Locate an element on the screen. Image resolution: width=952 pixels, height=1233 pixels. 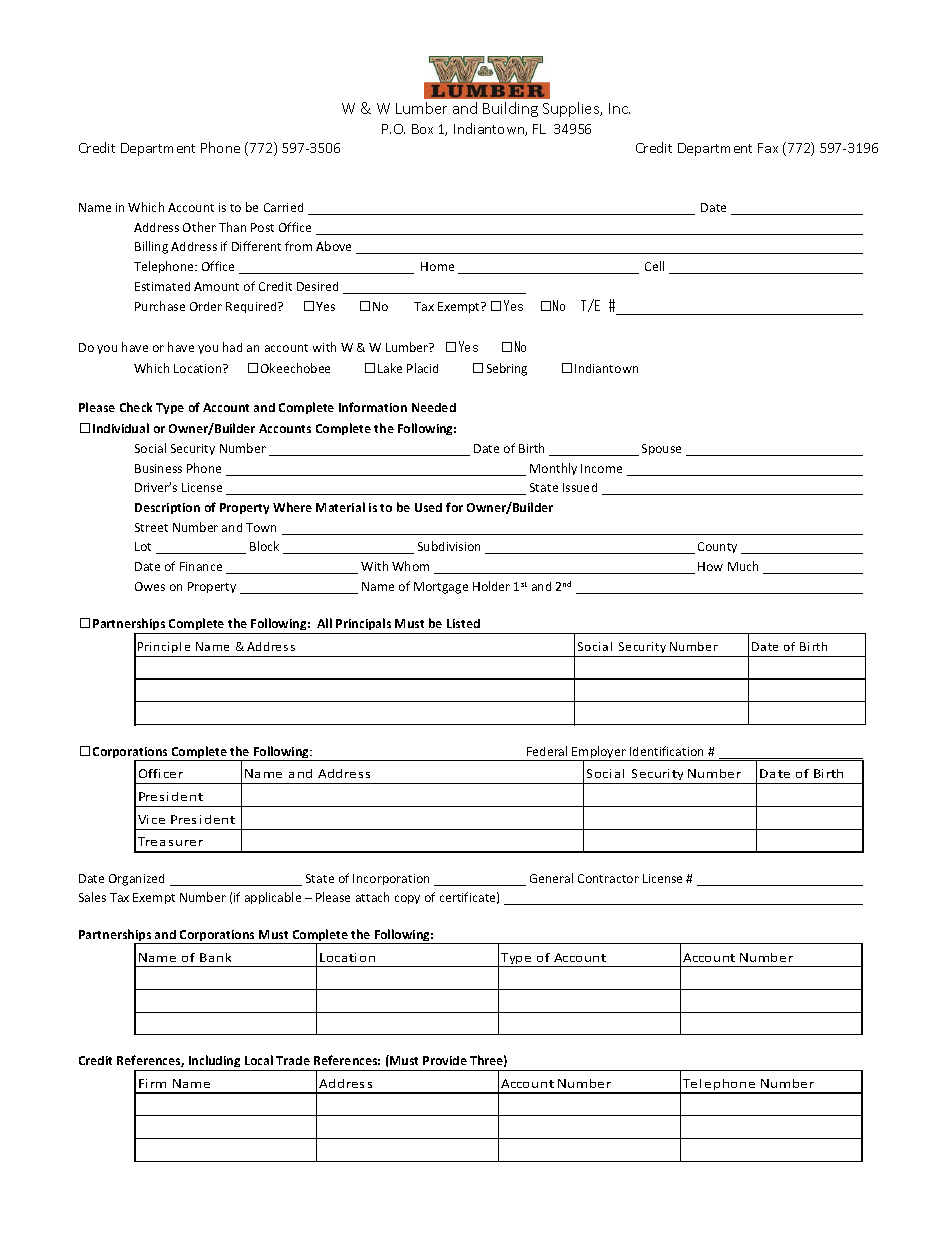
Placid is located at coordinates (422, 368).
